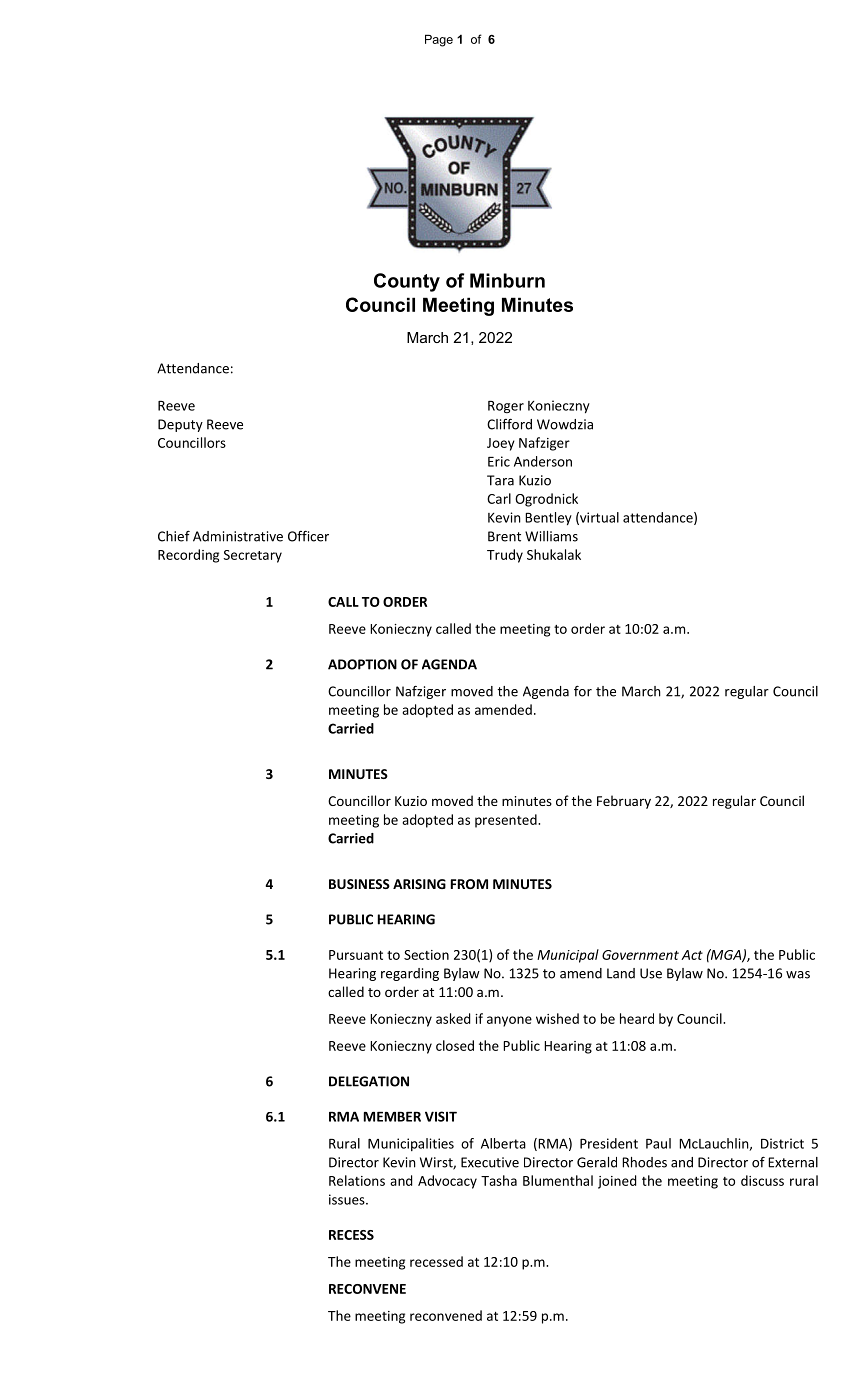 Image resolution: width=849 pixels, height=1400 pixels. Describe the element at coordinates (624, 802) in the screenshot. I see `February` at that location.
